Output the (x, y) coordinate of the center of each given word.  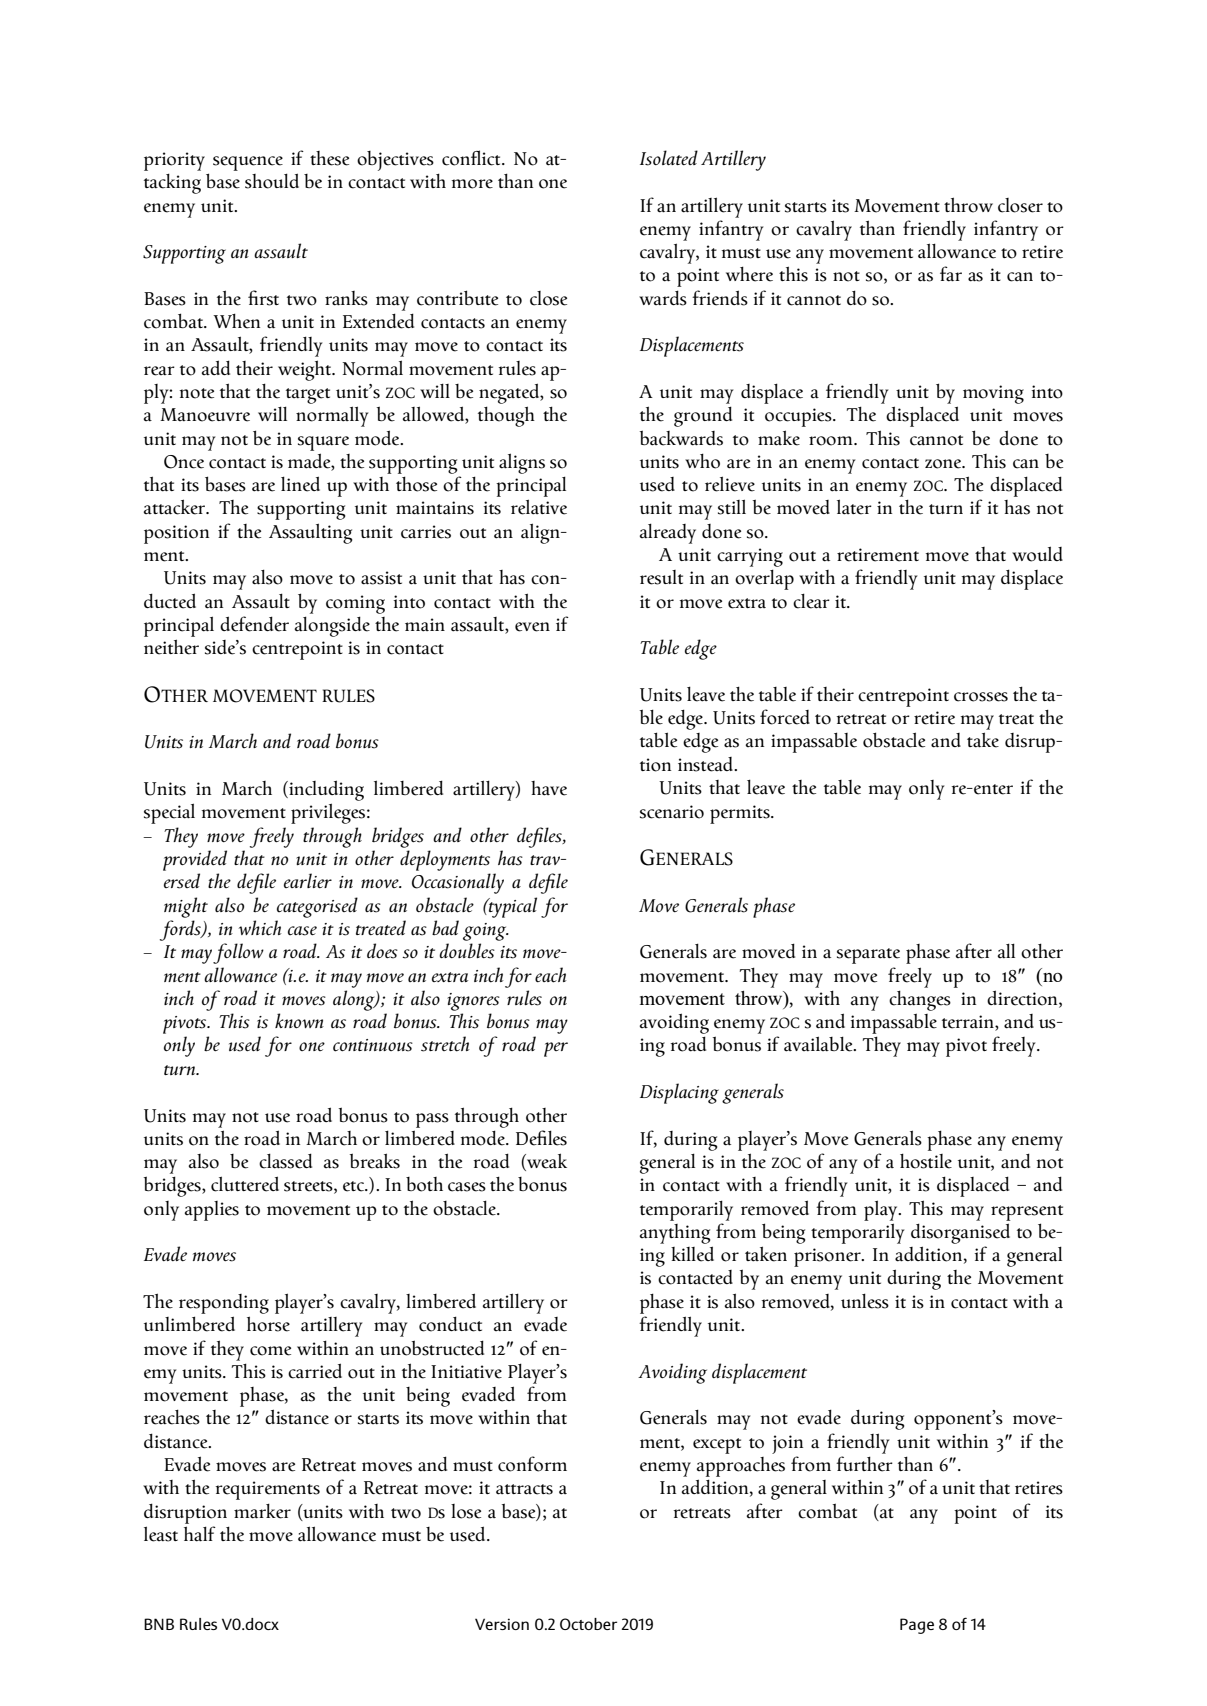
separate (868, 956)
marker (262, 1511)
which (260, 928)
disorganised (960, 1233)
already (668, 533)
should (272, 181)
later (854, 507)
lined (300, 484)
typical (512, 907)
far (951, 274)
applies (212, 1211)
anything (675, 1234)
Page (917, 1626)
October (588, 1624)
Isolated (669, 158)
